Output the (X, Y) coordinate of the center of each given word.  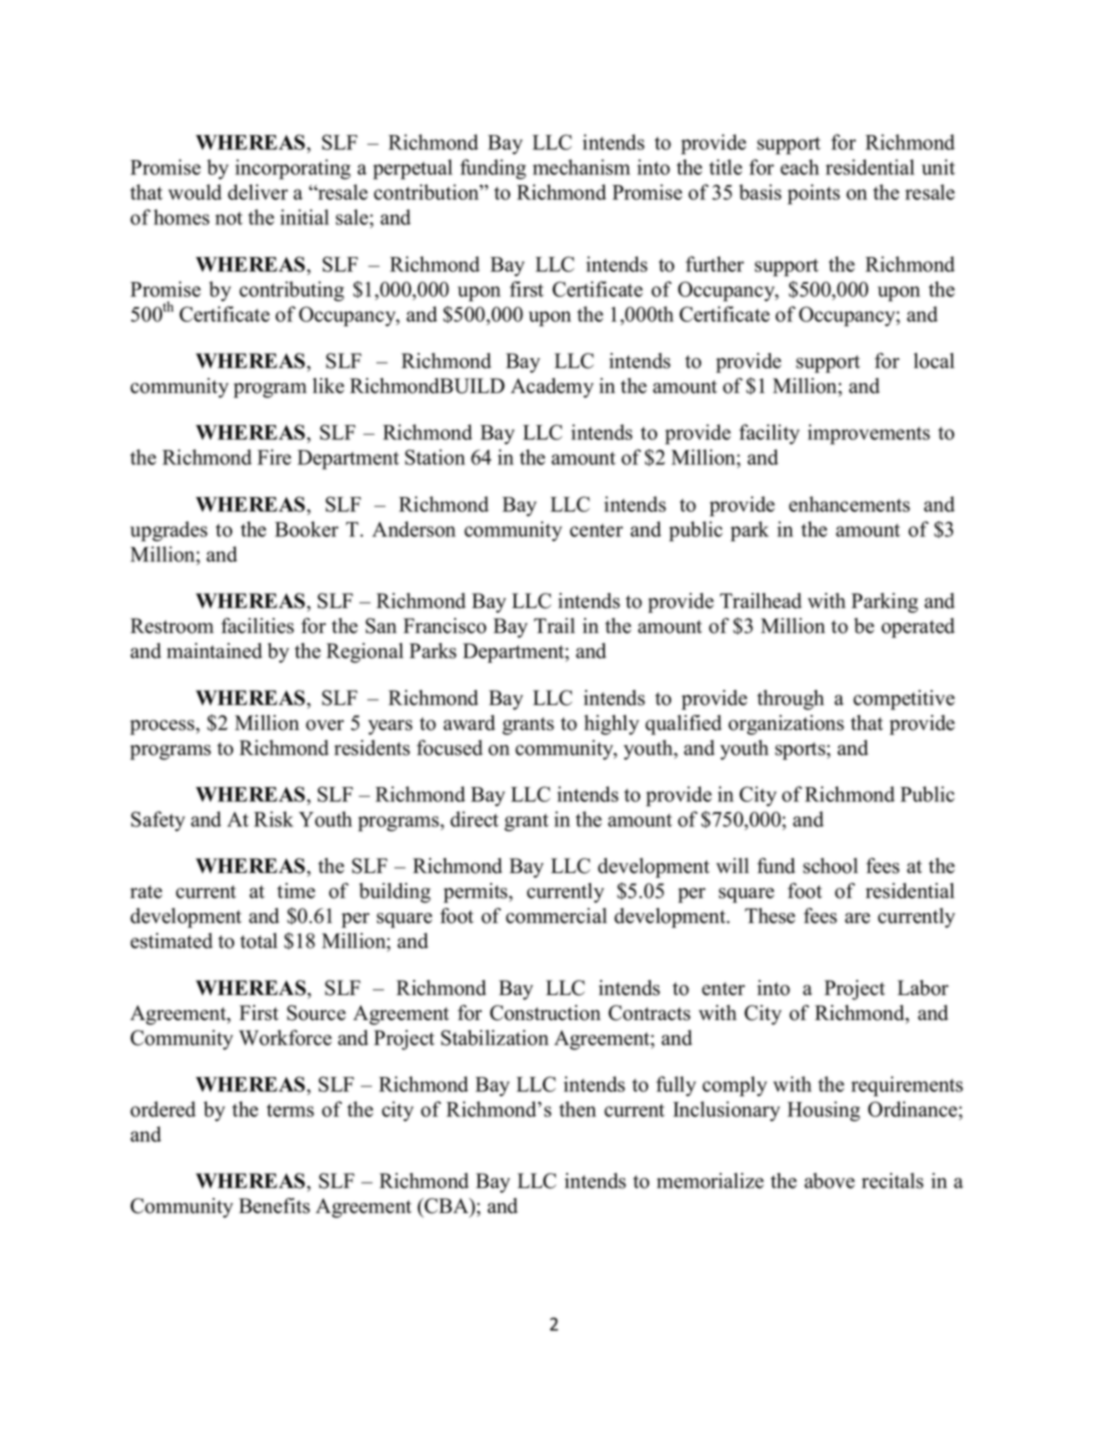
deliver (258, 192)
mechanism (581, 167)
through (790, 700)
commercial (556, 916)
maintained (214, 651)
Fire (274, 457)
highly (611, 725)
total (259, 941)
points (814, 194)
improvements (869, 434)
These (770, 916)
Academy (552, 388)
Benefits (274, 1206)
